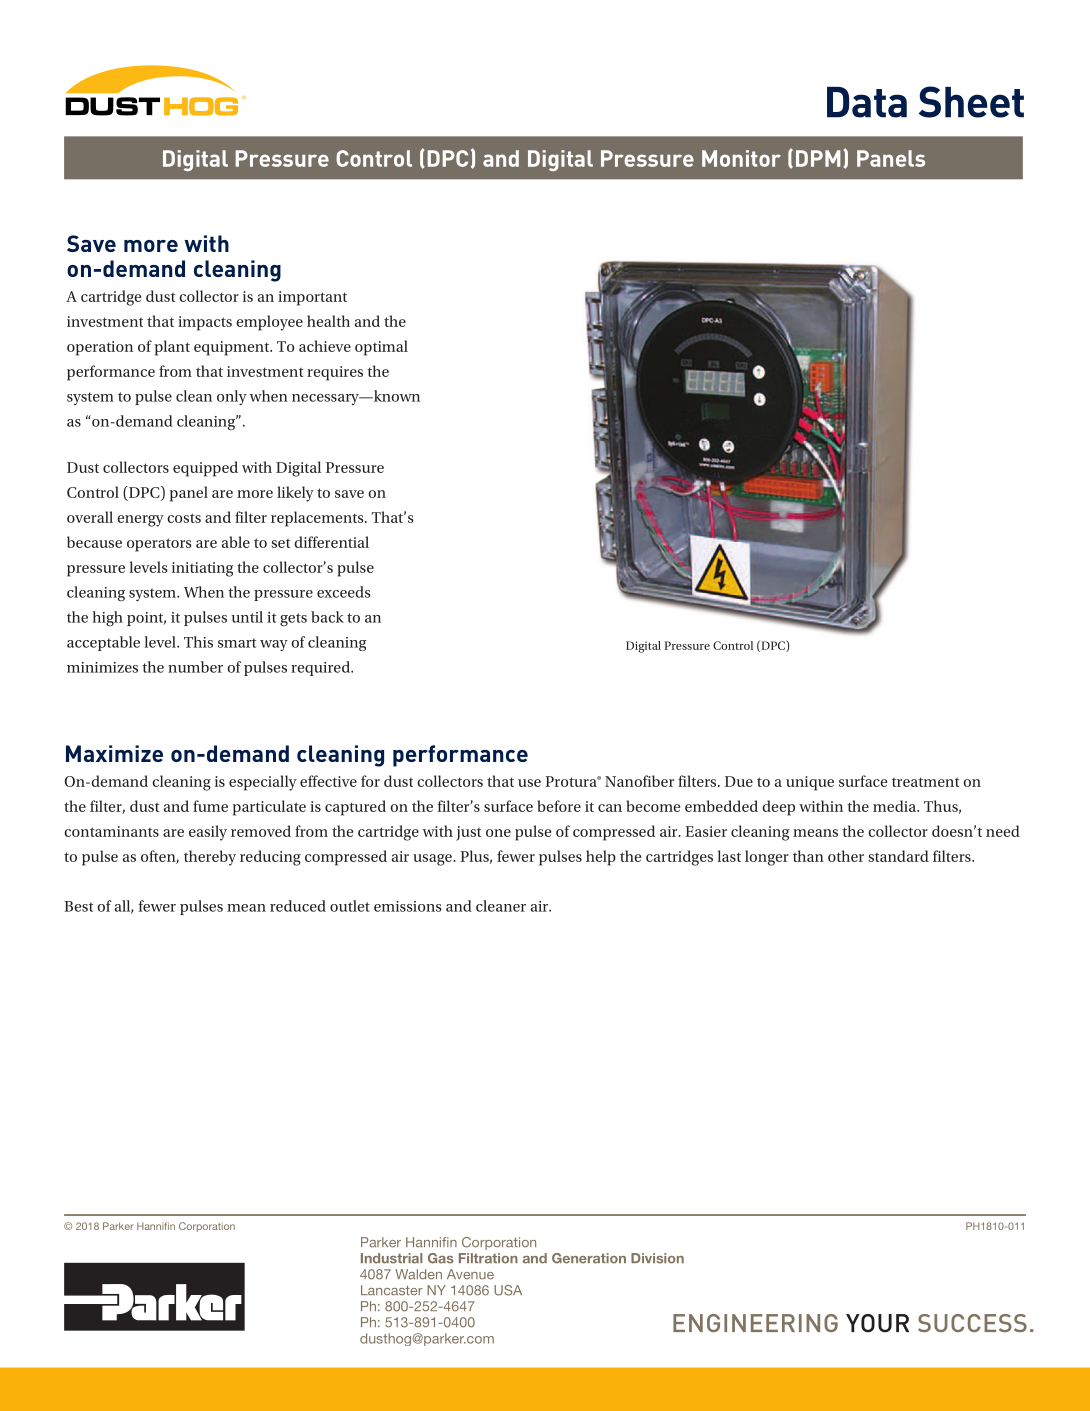 This image has width=1090, height=1411. What do you see at coordinates (312, 298) in the image?
I see `important` at bounding box center [312, 298].
